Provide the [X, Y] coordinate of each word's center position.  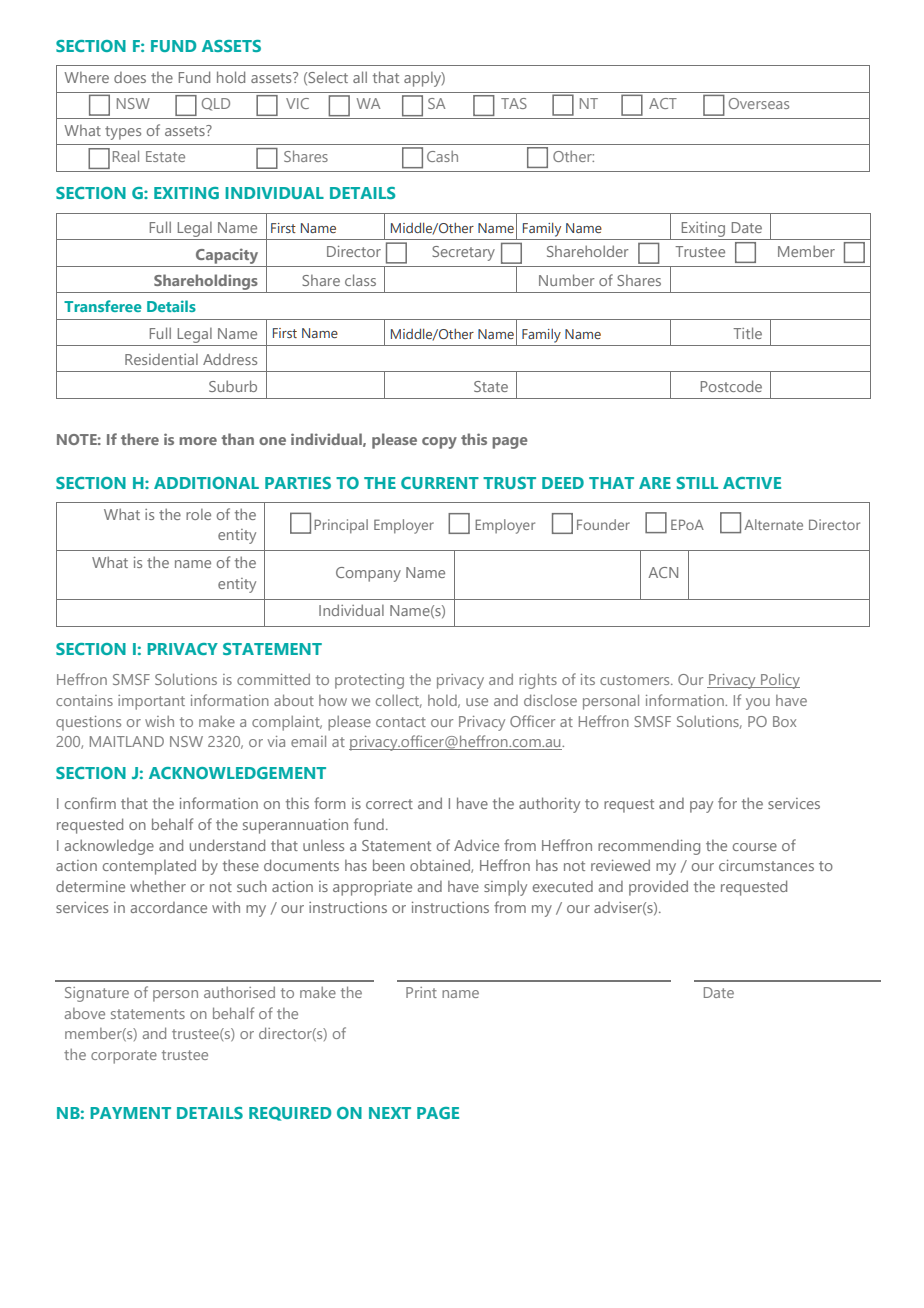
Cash [442, 156]
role [198, 514]
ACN [663, 572]
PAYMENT [130, 1113]
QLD [216, 104]
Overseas [759, 103]
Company [368, 574]
